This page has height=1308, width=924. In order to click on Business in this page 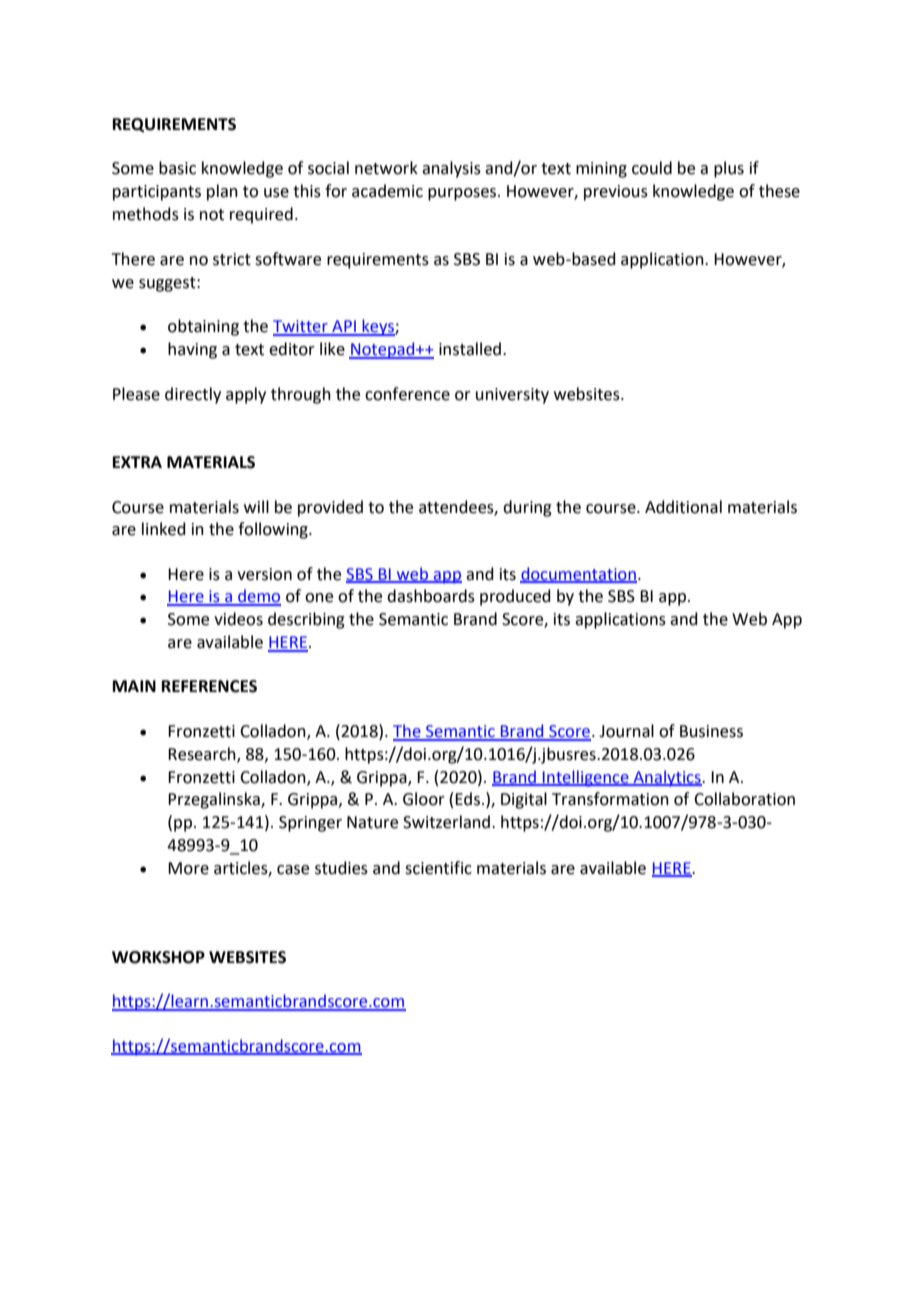, I will do `click(711, 731)`.
